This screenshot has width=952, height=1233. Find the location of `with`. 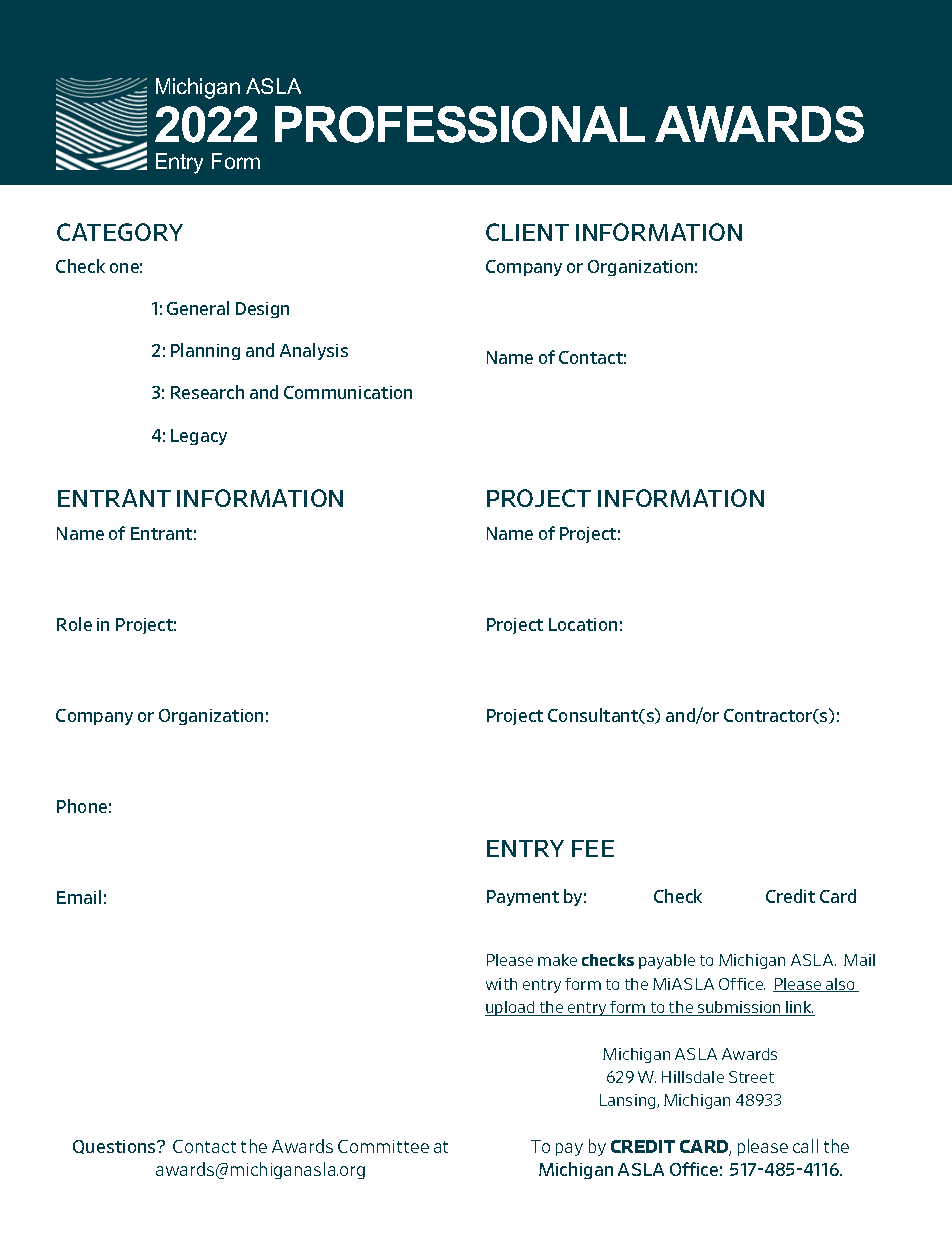

with is located at coordinates (501, 984).
